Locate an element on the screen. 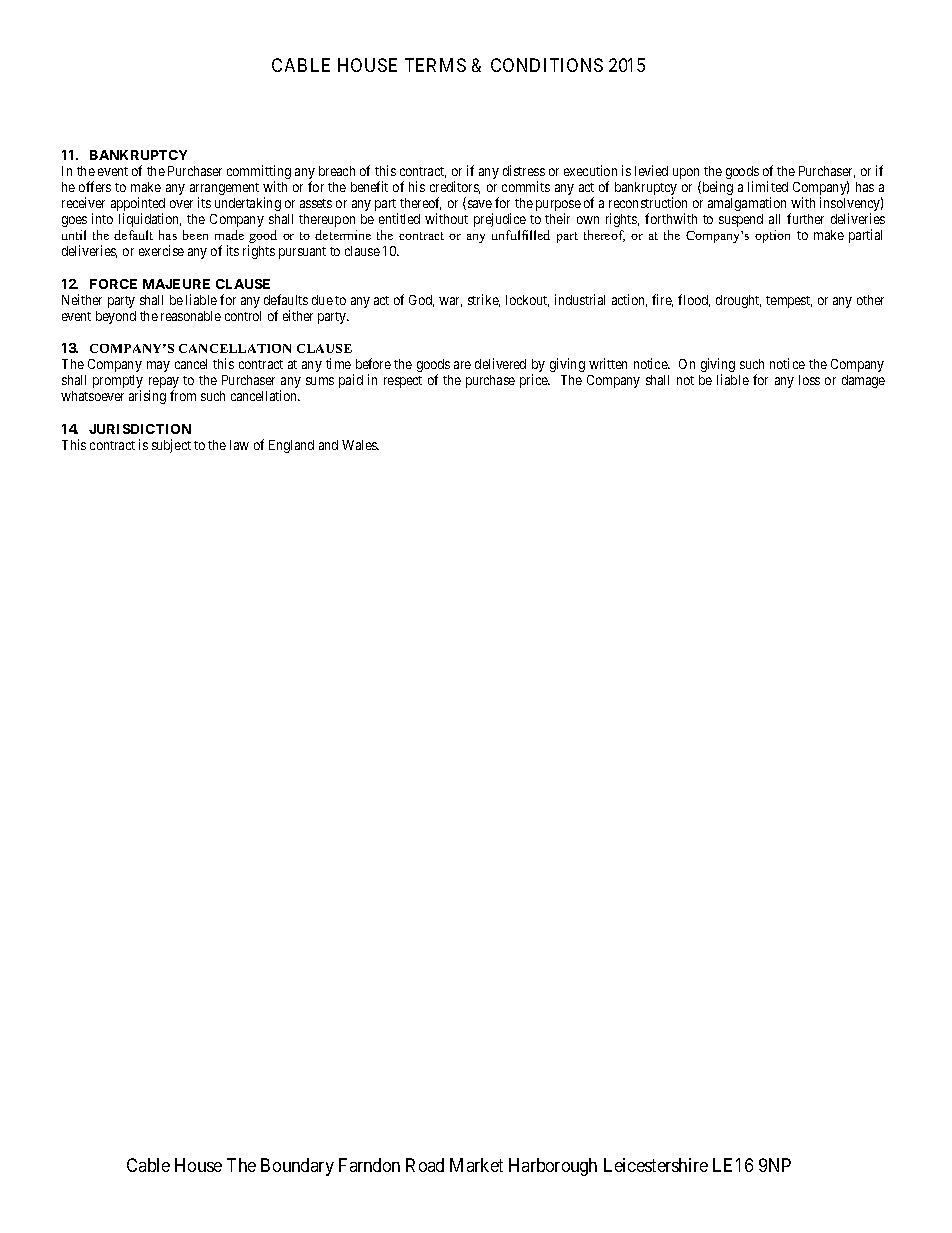  committing is located at coordinates (259, 173).
